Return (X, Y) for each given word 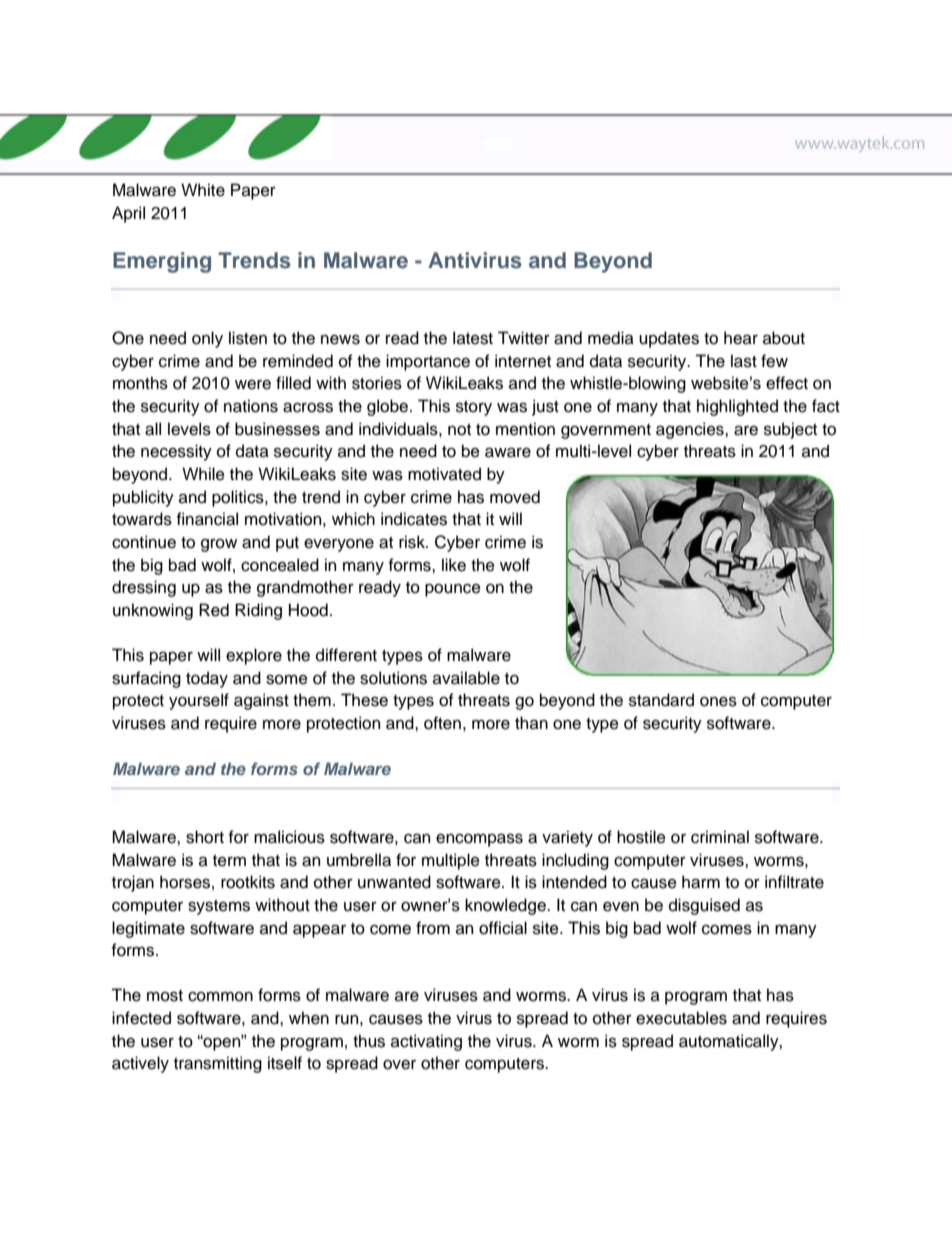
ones (718, 701)
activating (426, 1042)
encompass (479, 840)
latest (473, 338)
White (203, 190)
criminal (720, 837)
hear (741, 338)
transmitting (218, 1064)
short (205, 837)
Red (214, 610)
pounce (453, 590)
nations (251, 406)
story (474, 408)
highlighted (737, 407)
